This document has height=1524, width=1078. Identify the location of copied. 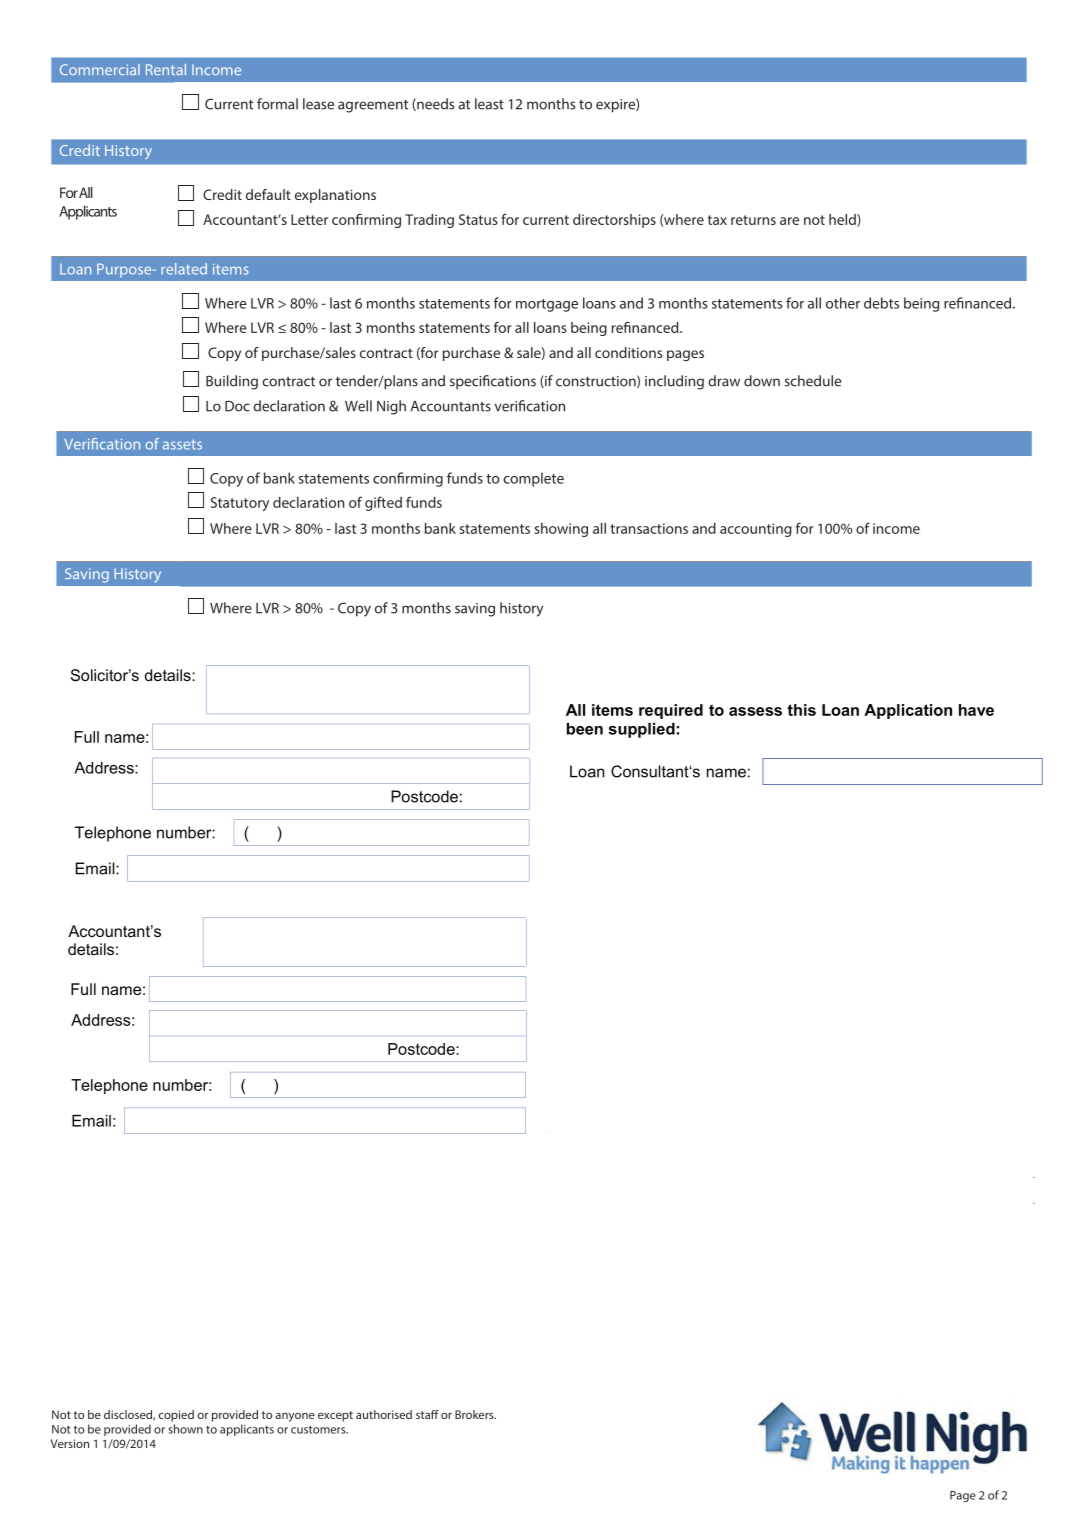
(176, 1416).
